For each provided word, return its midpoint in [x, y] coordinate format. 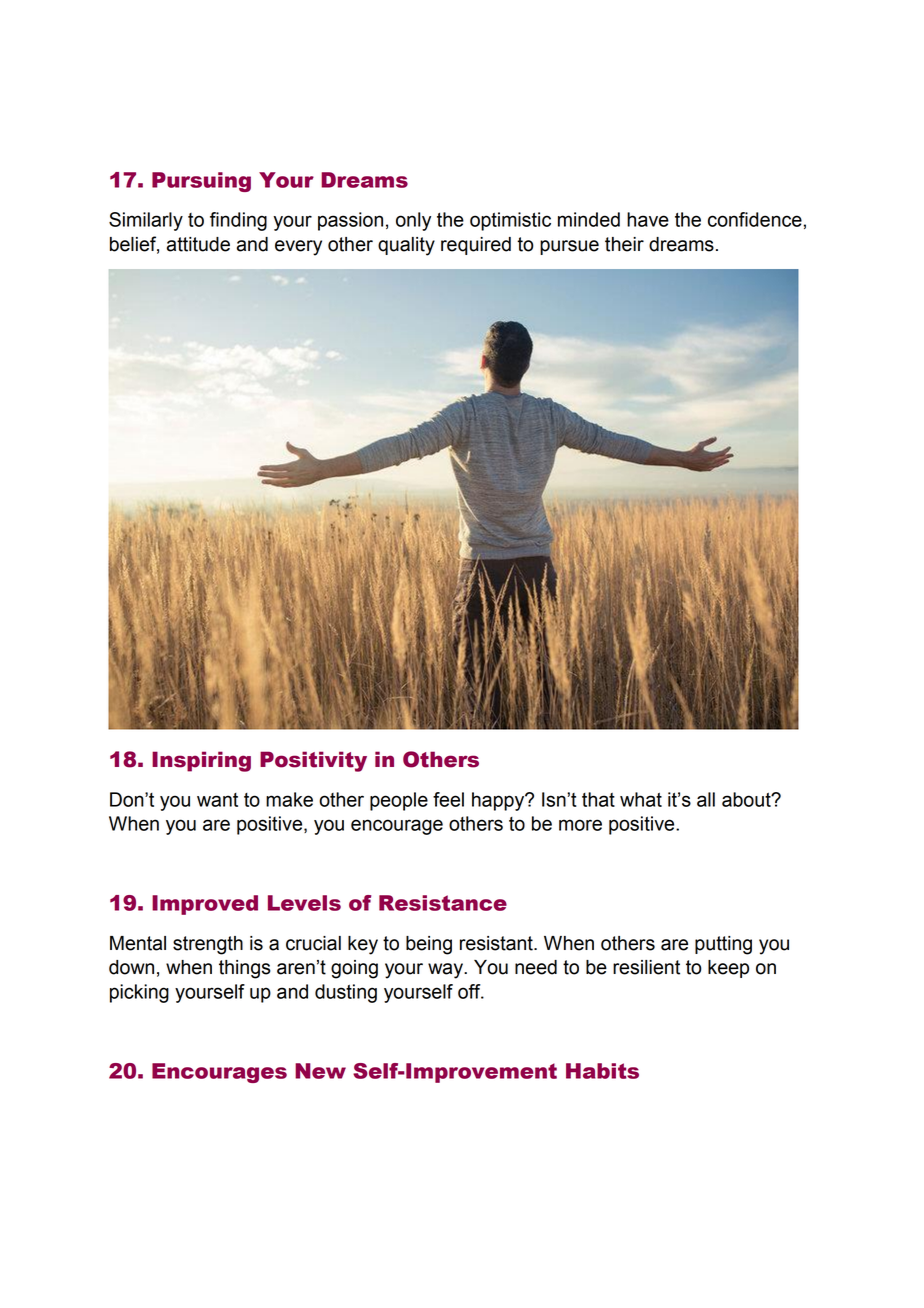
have [648, 219]
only [413, 221]
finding [238, 221]
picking [139, 993]
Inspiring [201, 761]
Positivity [313, 761]
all [706, 799]
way [446, 971]
